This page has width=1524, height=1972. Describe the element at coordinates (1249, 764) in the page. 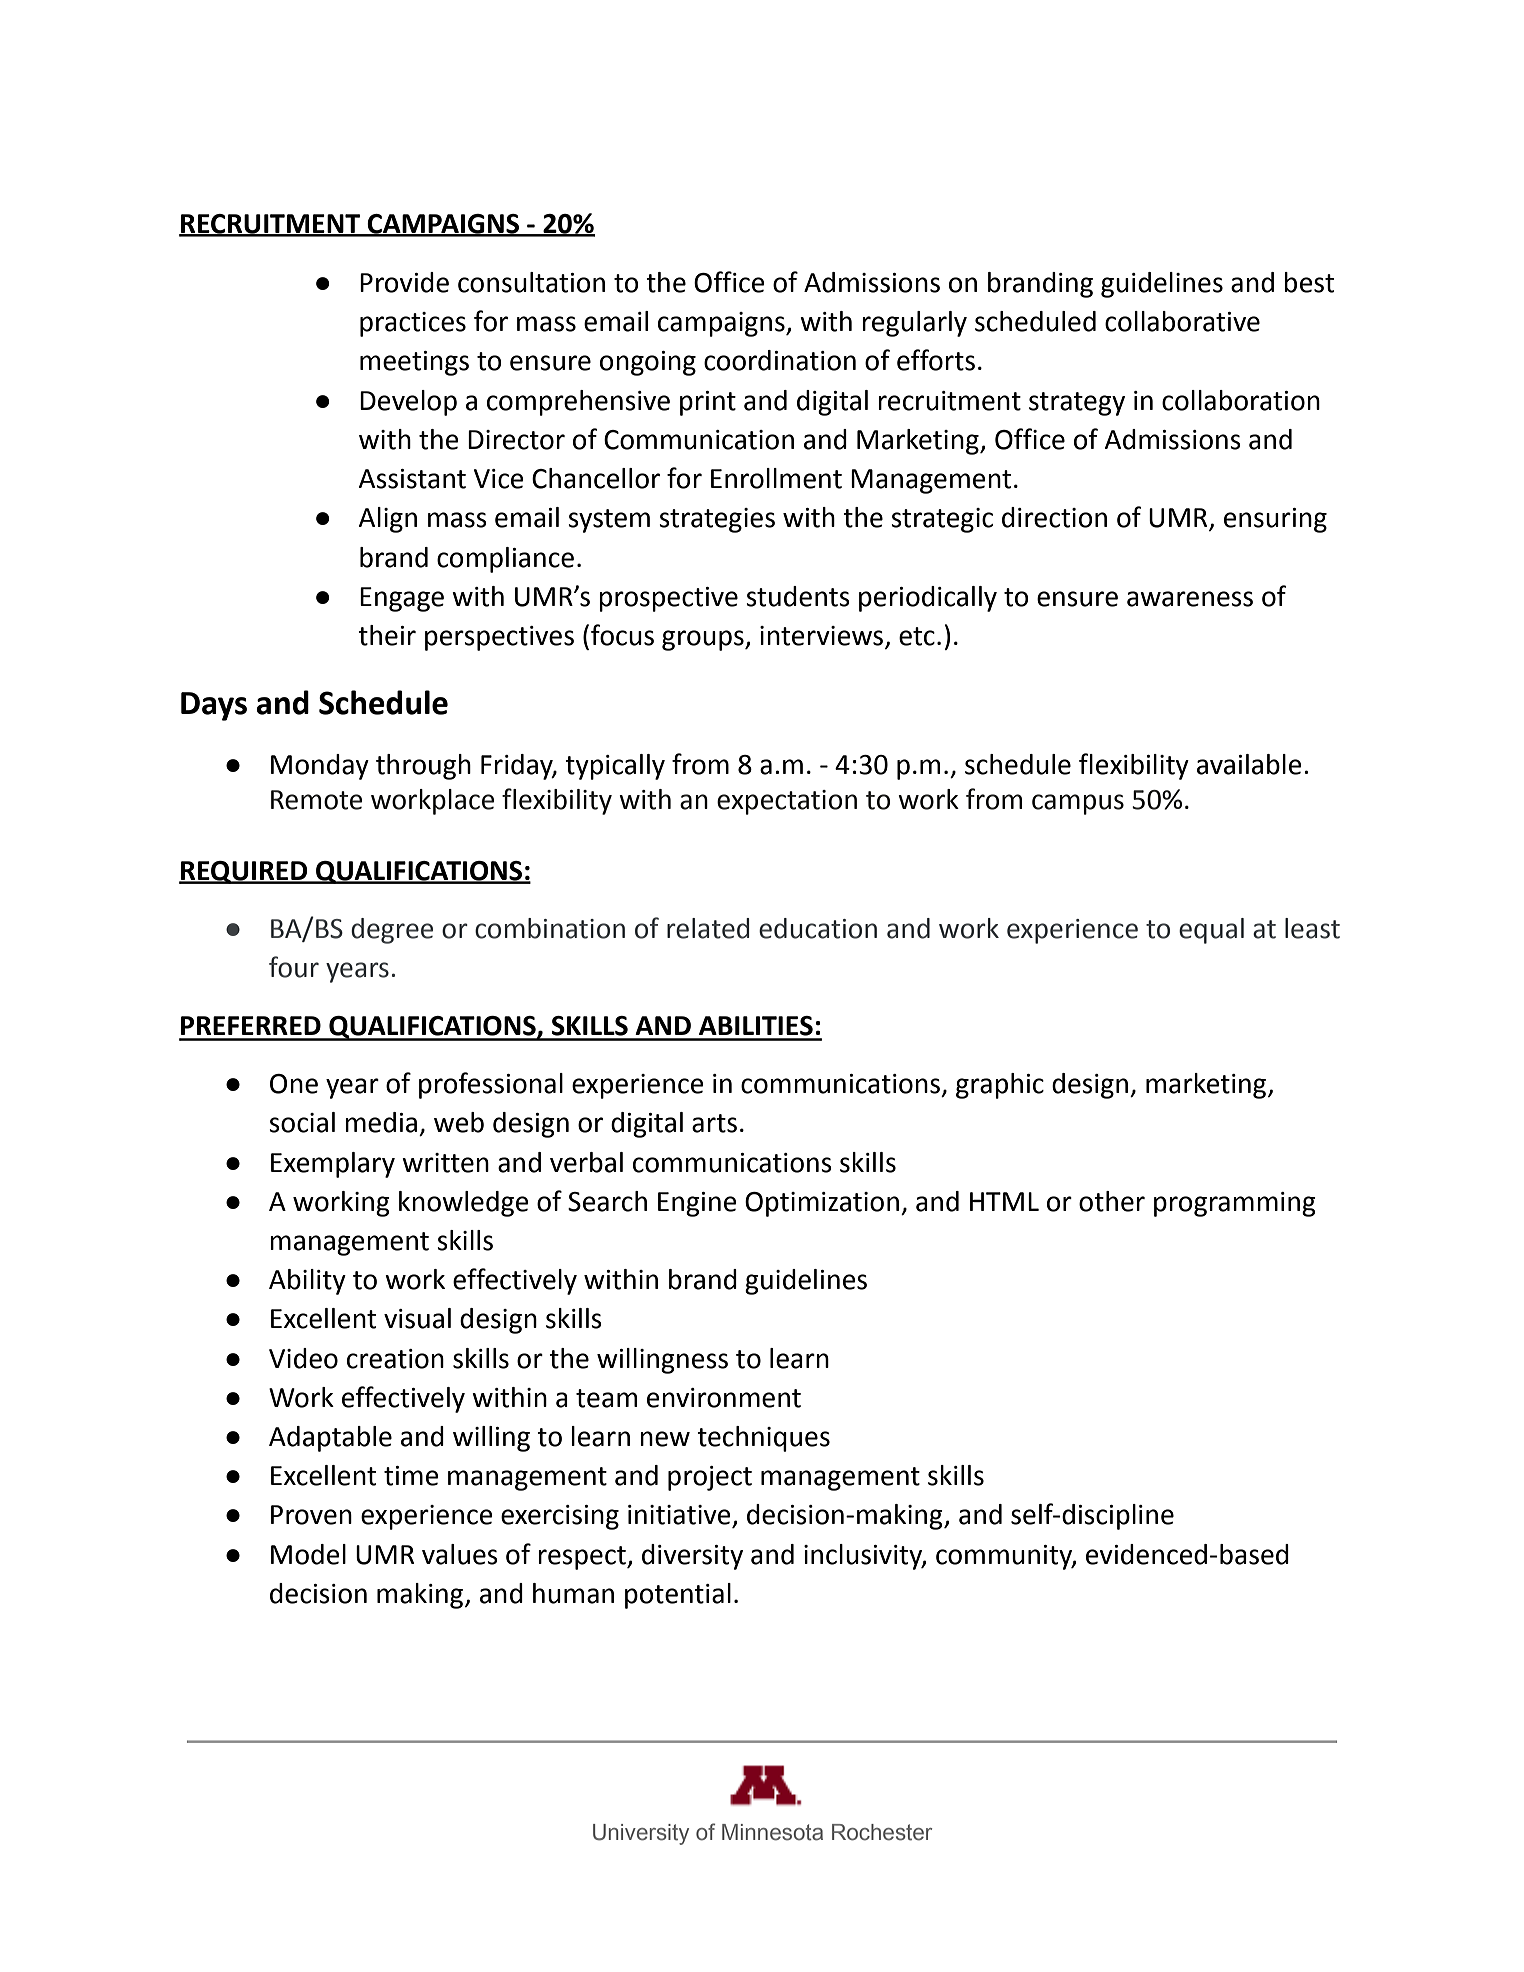

I see `available` at that location.
